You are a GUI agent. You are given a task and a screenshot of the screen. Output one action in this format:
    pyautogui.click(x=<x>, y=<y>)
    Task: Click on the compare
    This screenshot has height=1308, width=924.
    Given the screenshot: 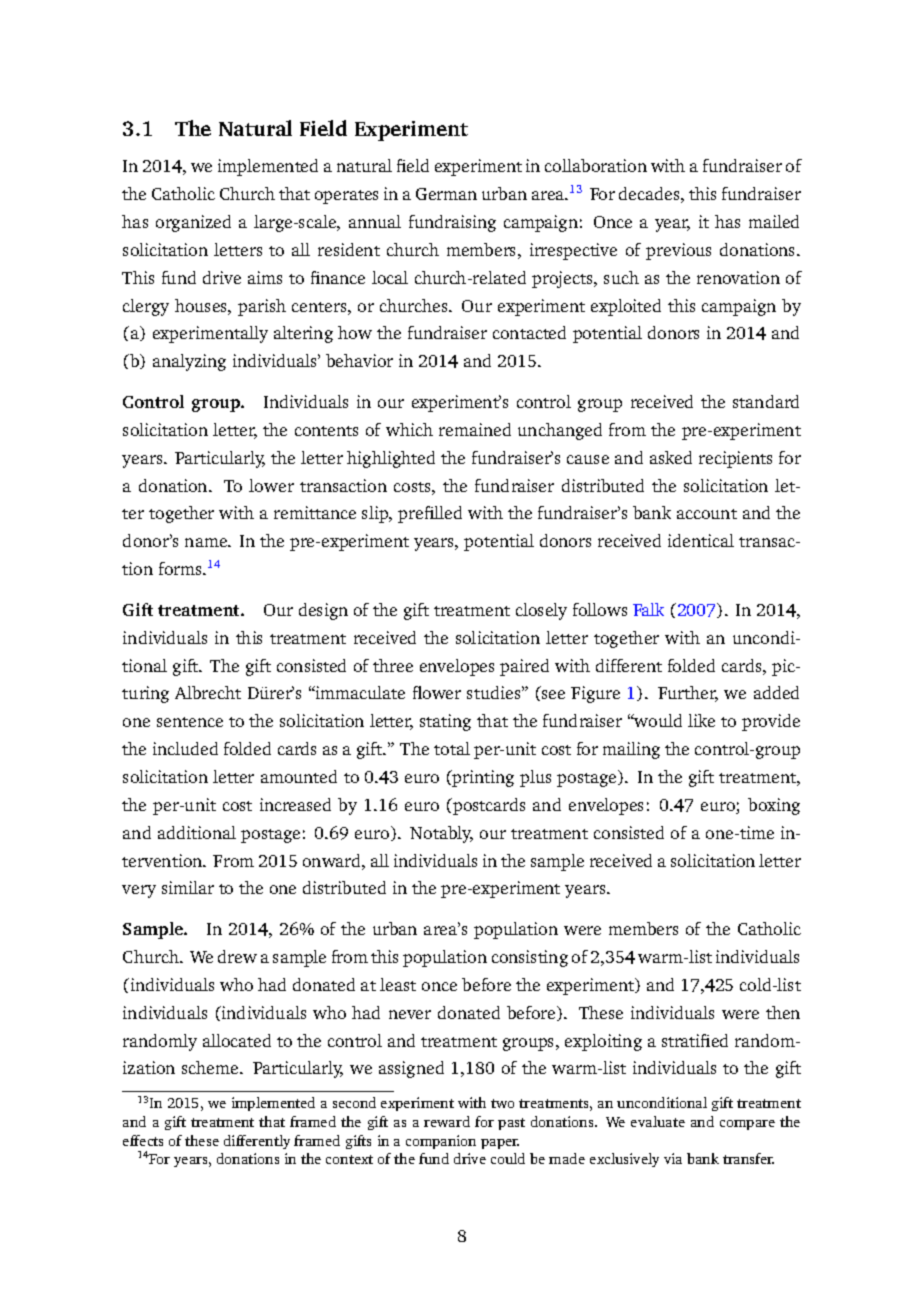 What is the action you would take?
    pyautogui.click(x=747, y=1125)
